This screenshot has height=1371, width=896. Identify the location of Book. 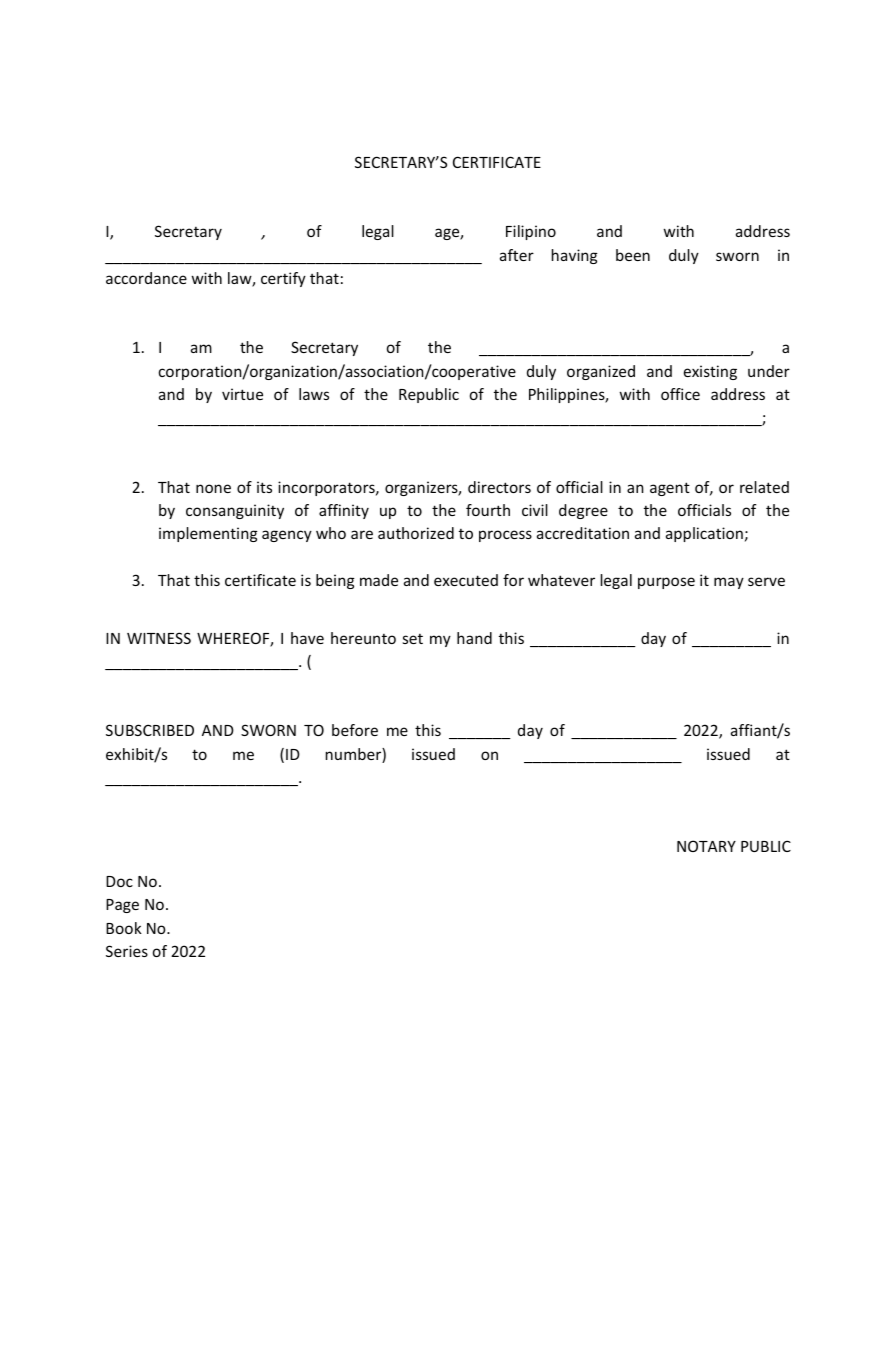
(124, 928).
